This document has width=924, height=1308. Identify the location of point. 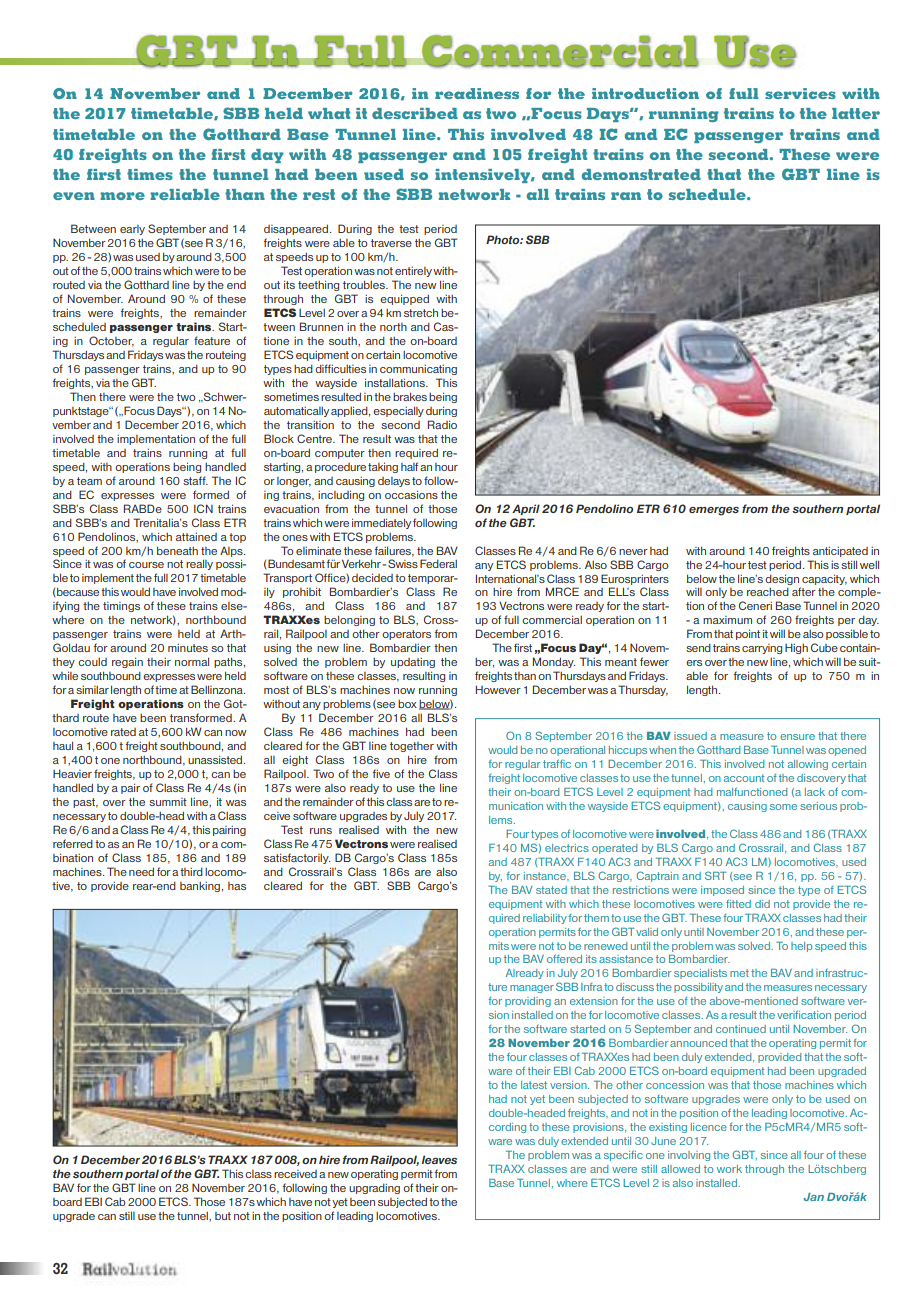
(748, 634).
